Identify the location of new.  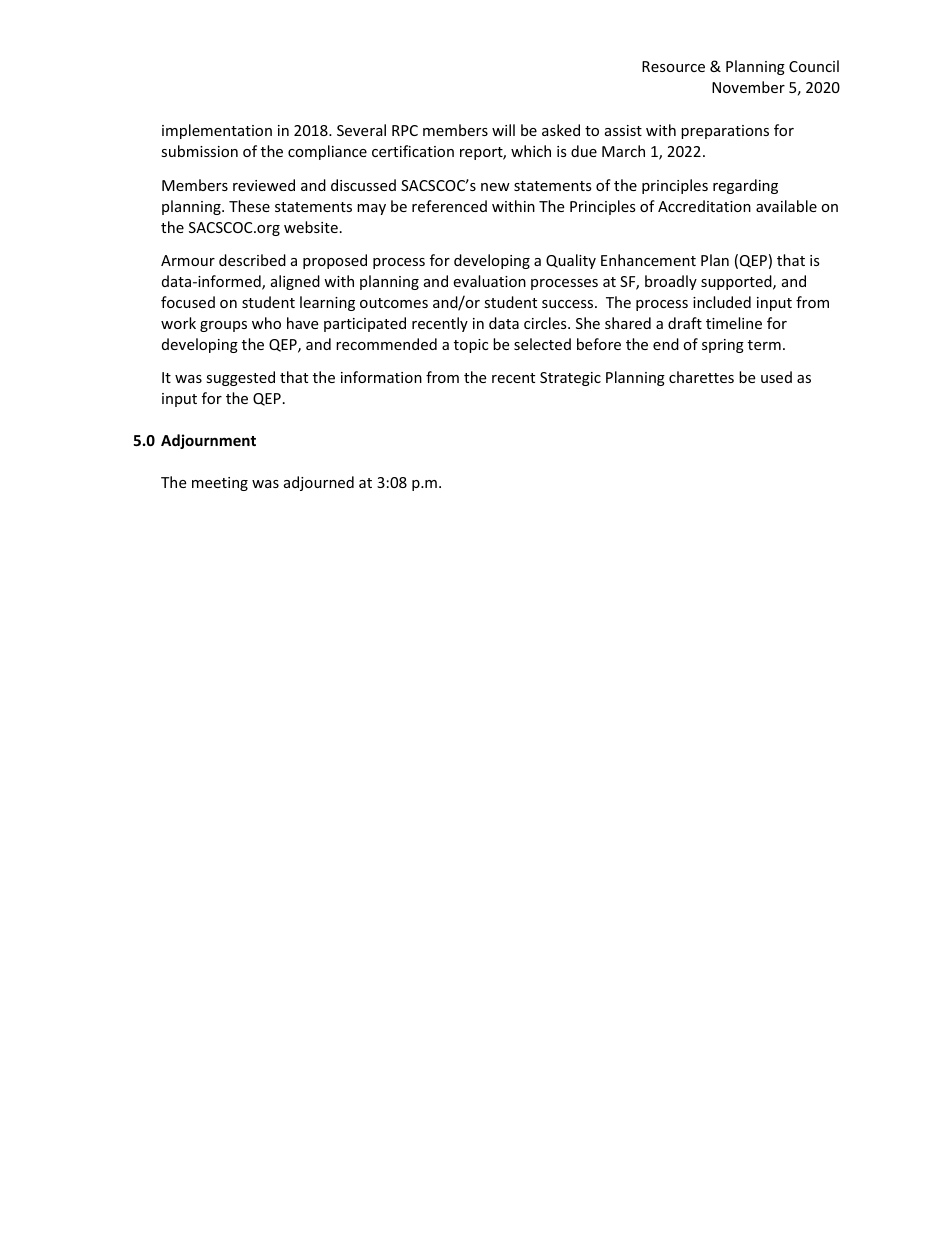
(495, 187).
